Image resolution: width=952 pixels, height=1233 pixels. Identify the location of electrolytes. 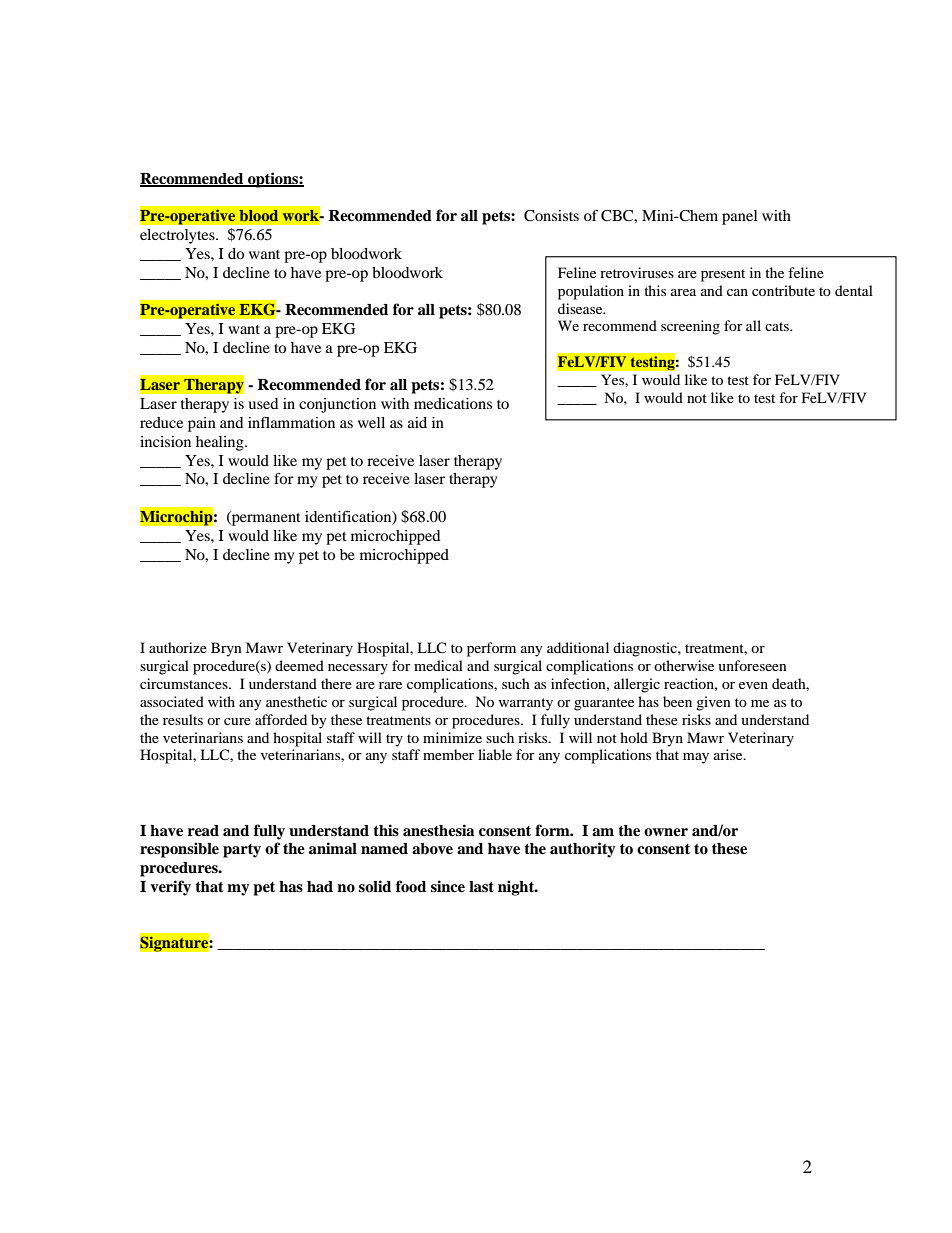
(178, 236).
